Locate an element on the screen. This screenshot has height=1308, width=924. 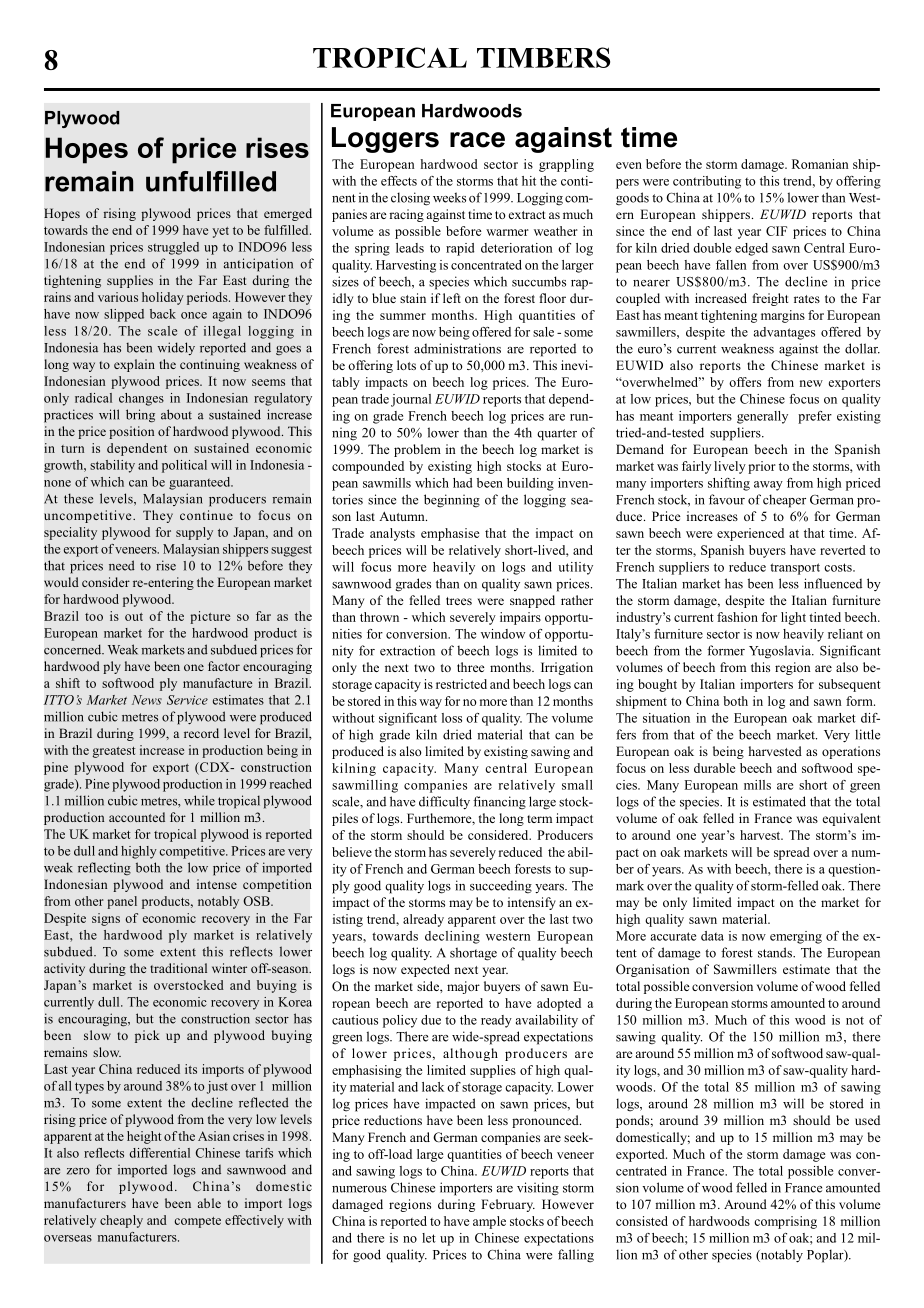
difficulty is located at coordinates (444, 802).
